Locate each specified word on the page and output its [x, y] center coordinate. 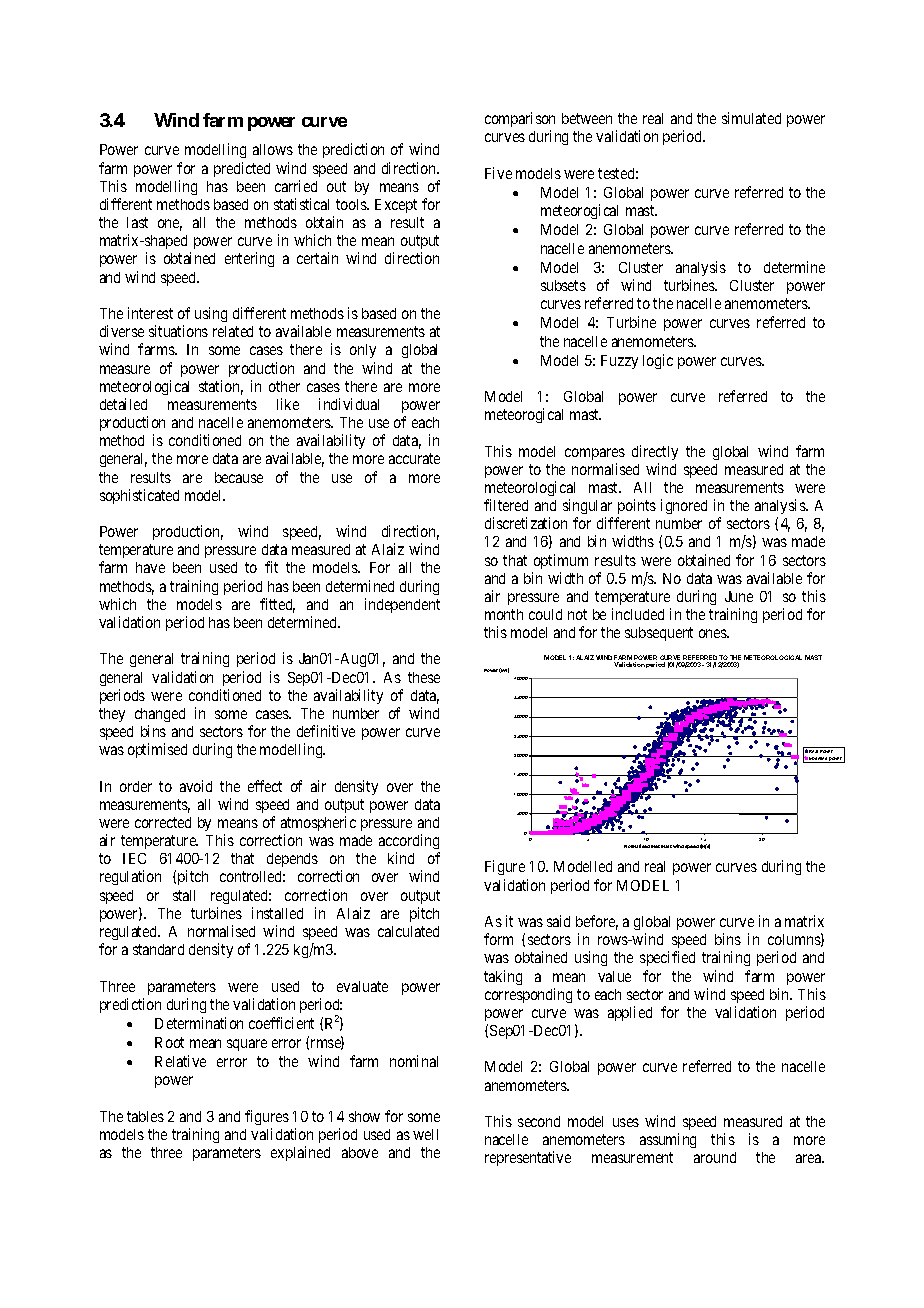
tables [145, 1116]
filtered [506, 505]
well [425, 1134]
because [239, 477]
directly [655, 452]
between [587, 118]
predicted [242, 169]
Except [396, 206]
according [409, 841]
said [558, 921]
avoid [196, 786]
